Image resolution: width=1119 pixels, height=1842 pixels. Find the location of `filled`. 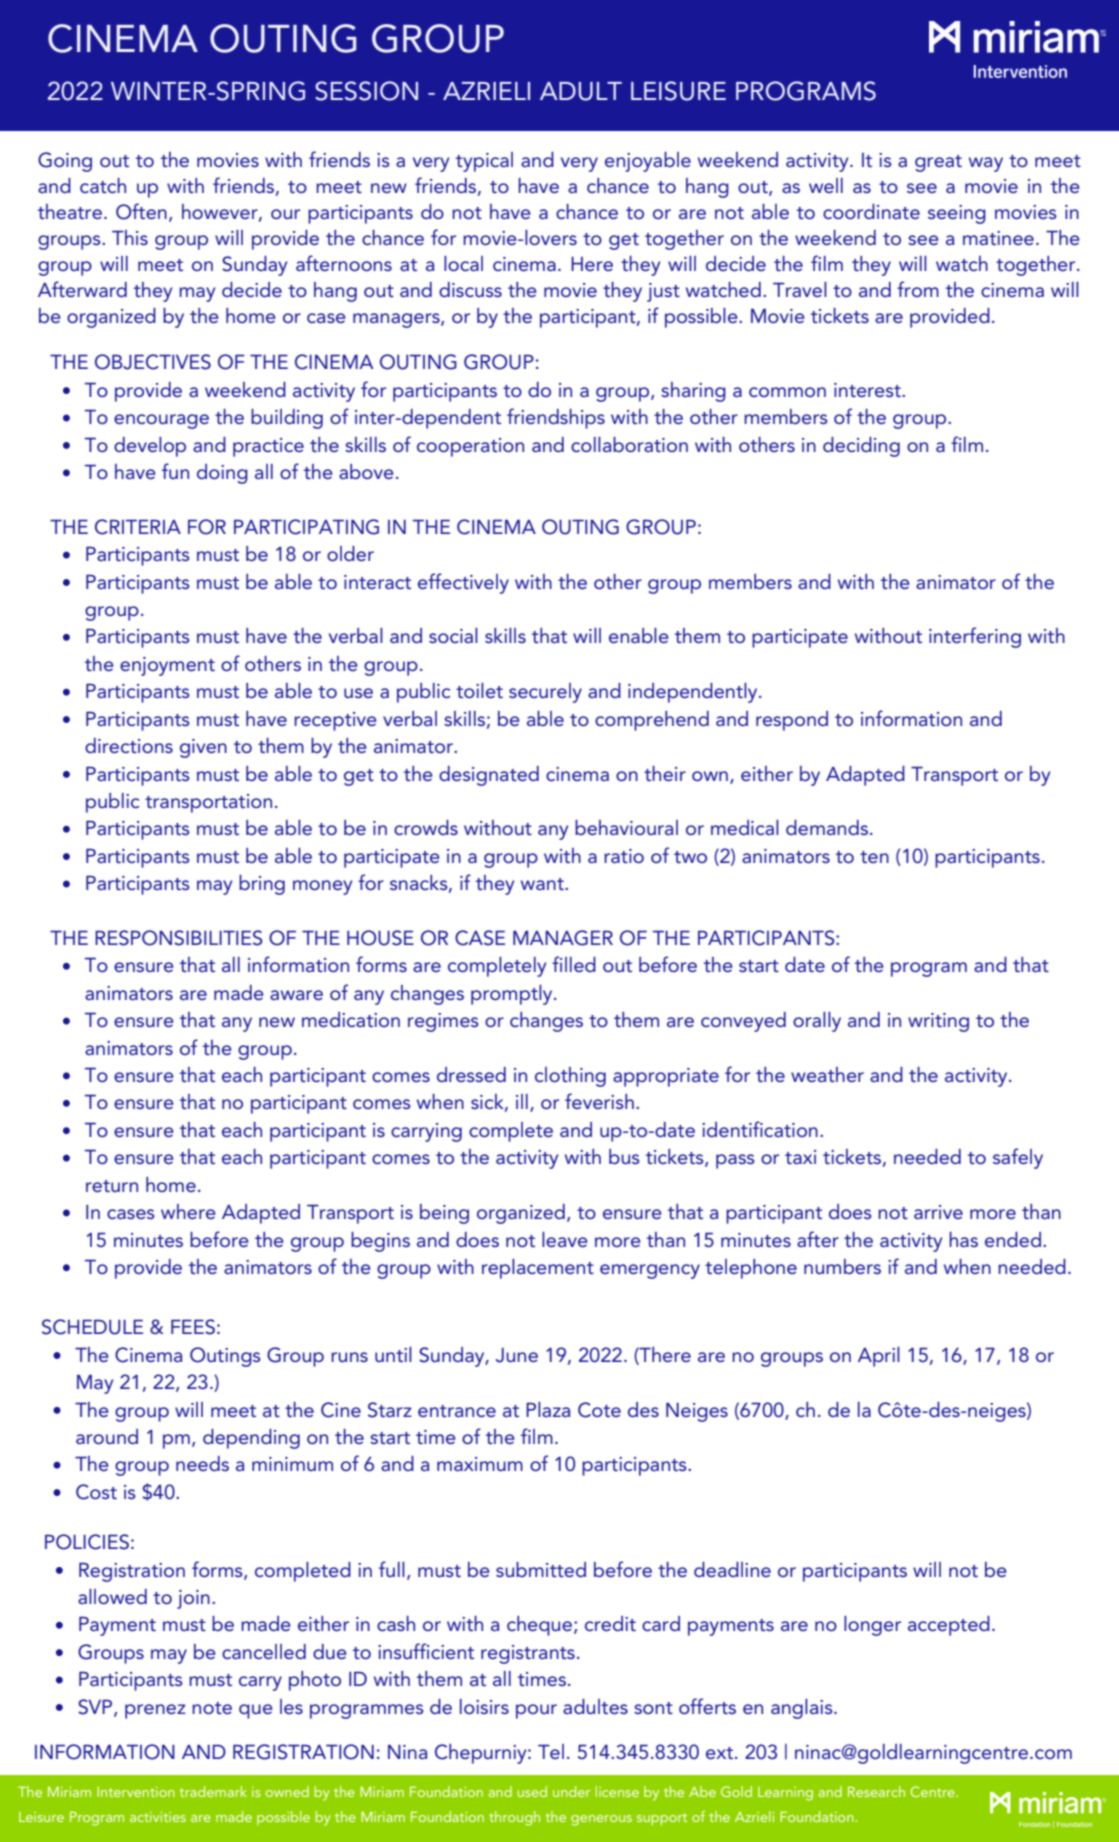

filled is located at coordinates (574, 964).
